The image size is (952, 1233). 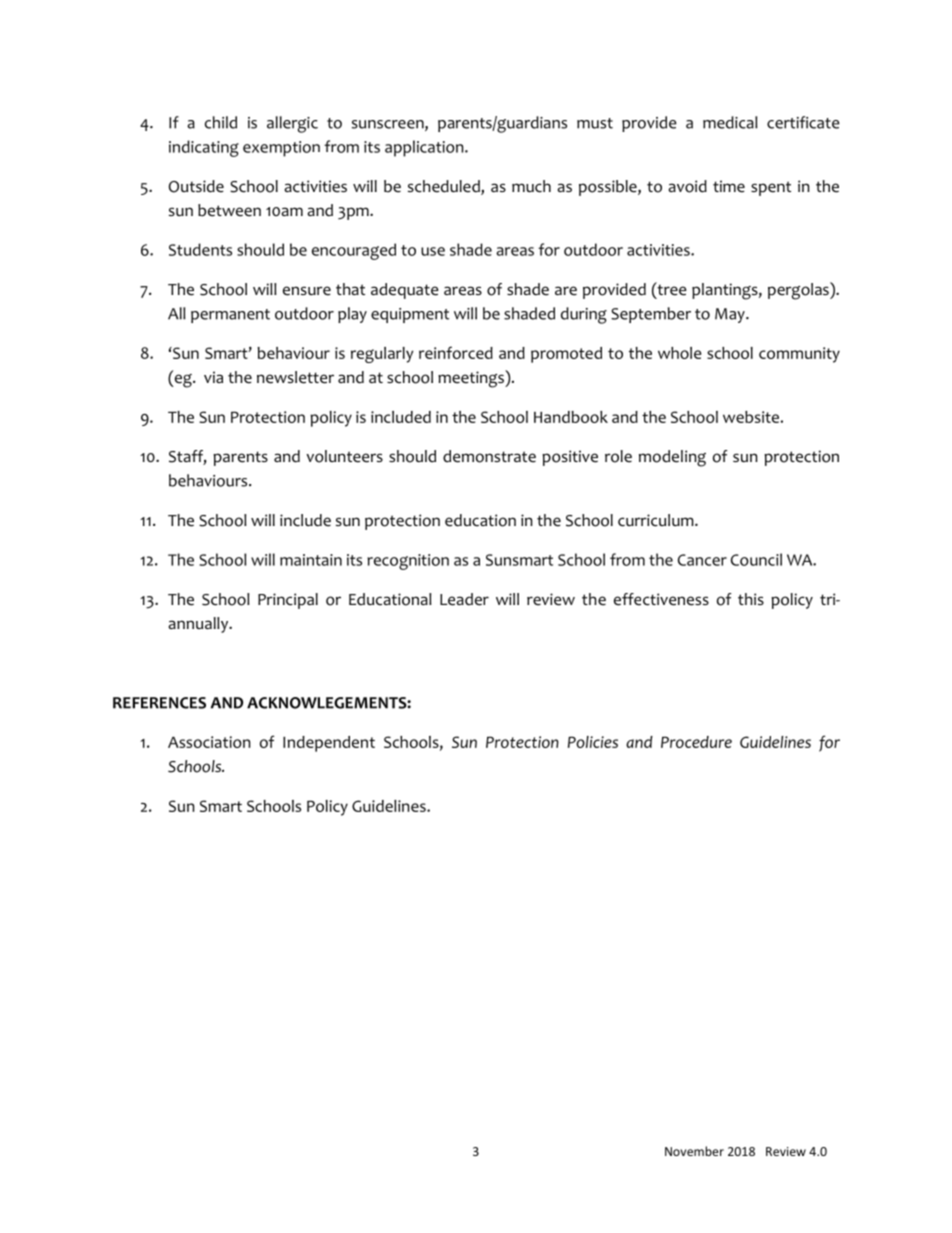 What do you see at coordinates (751, 599) in the document?
I see `this` at bounding box center [751, 599].
